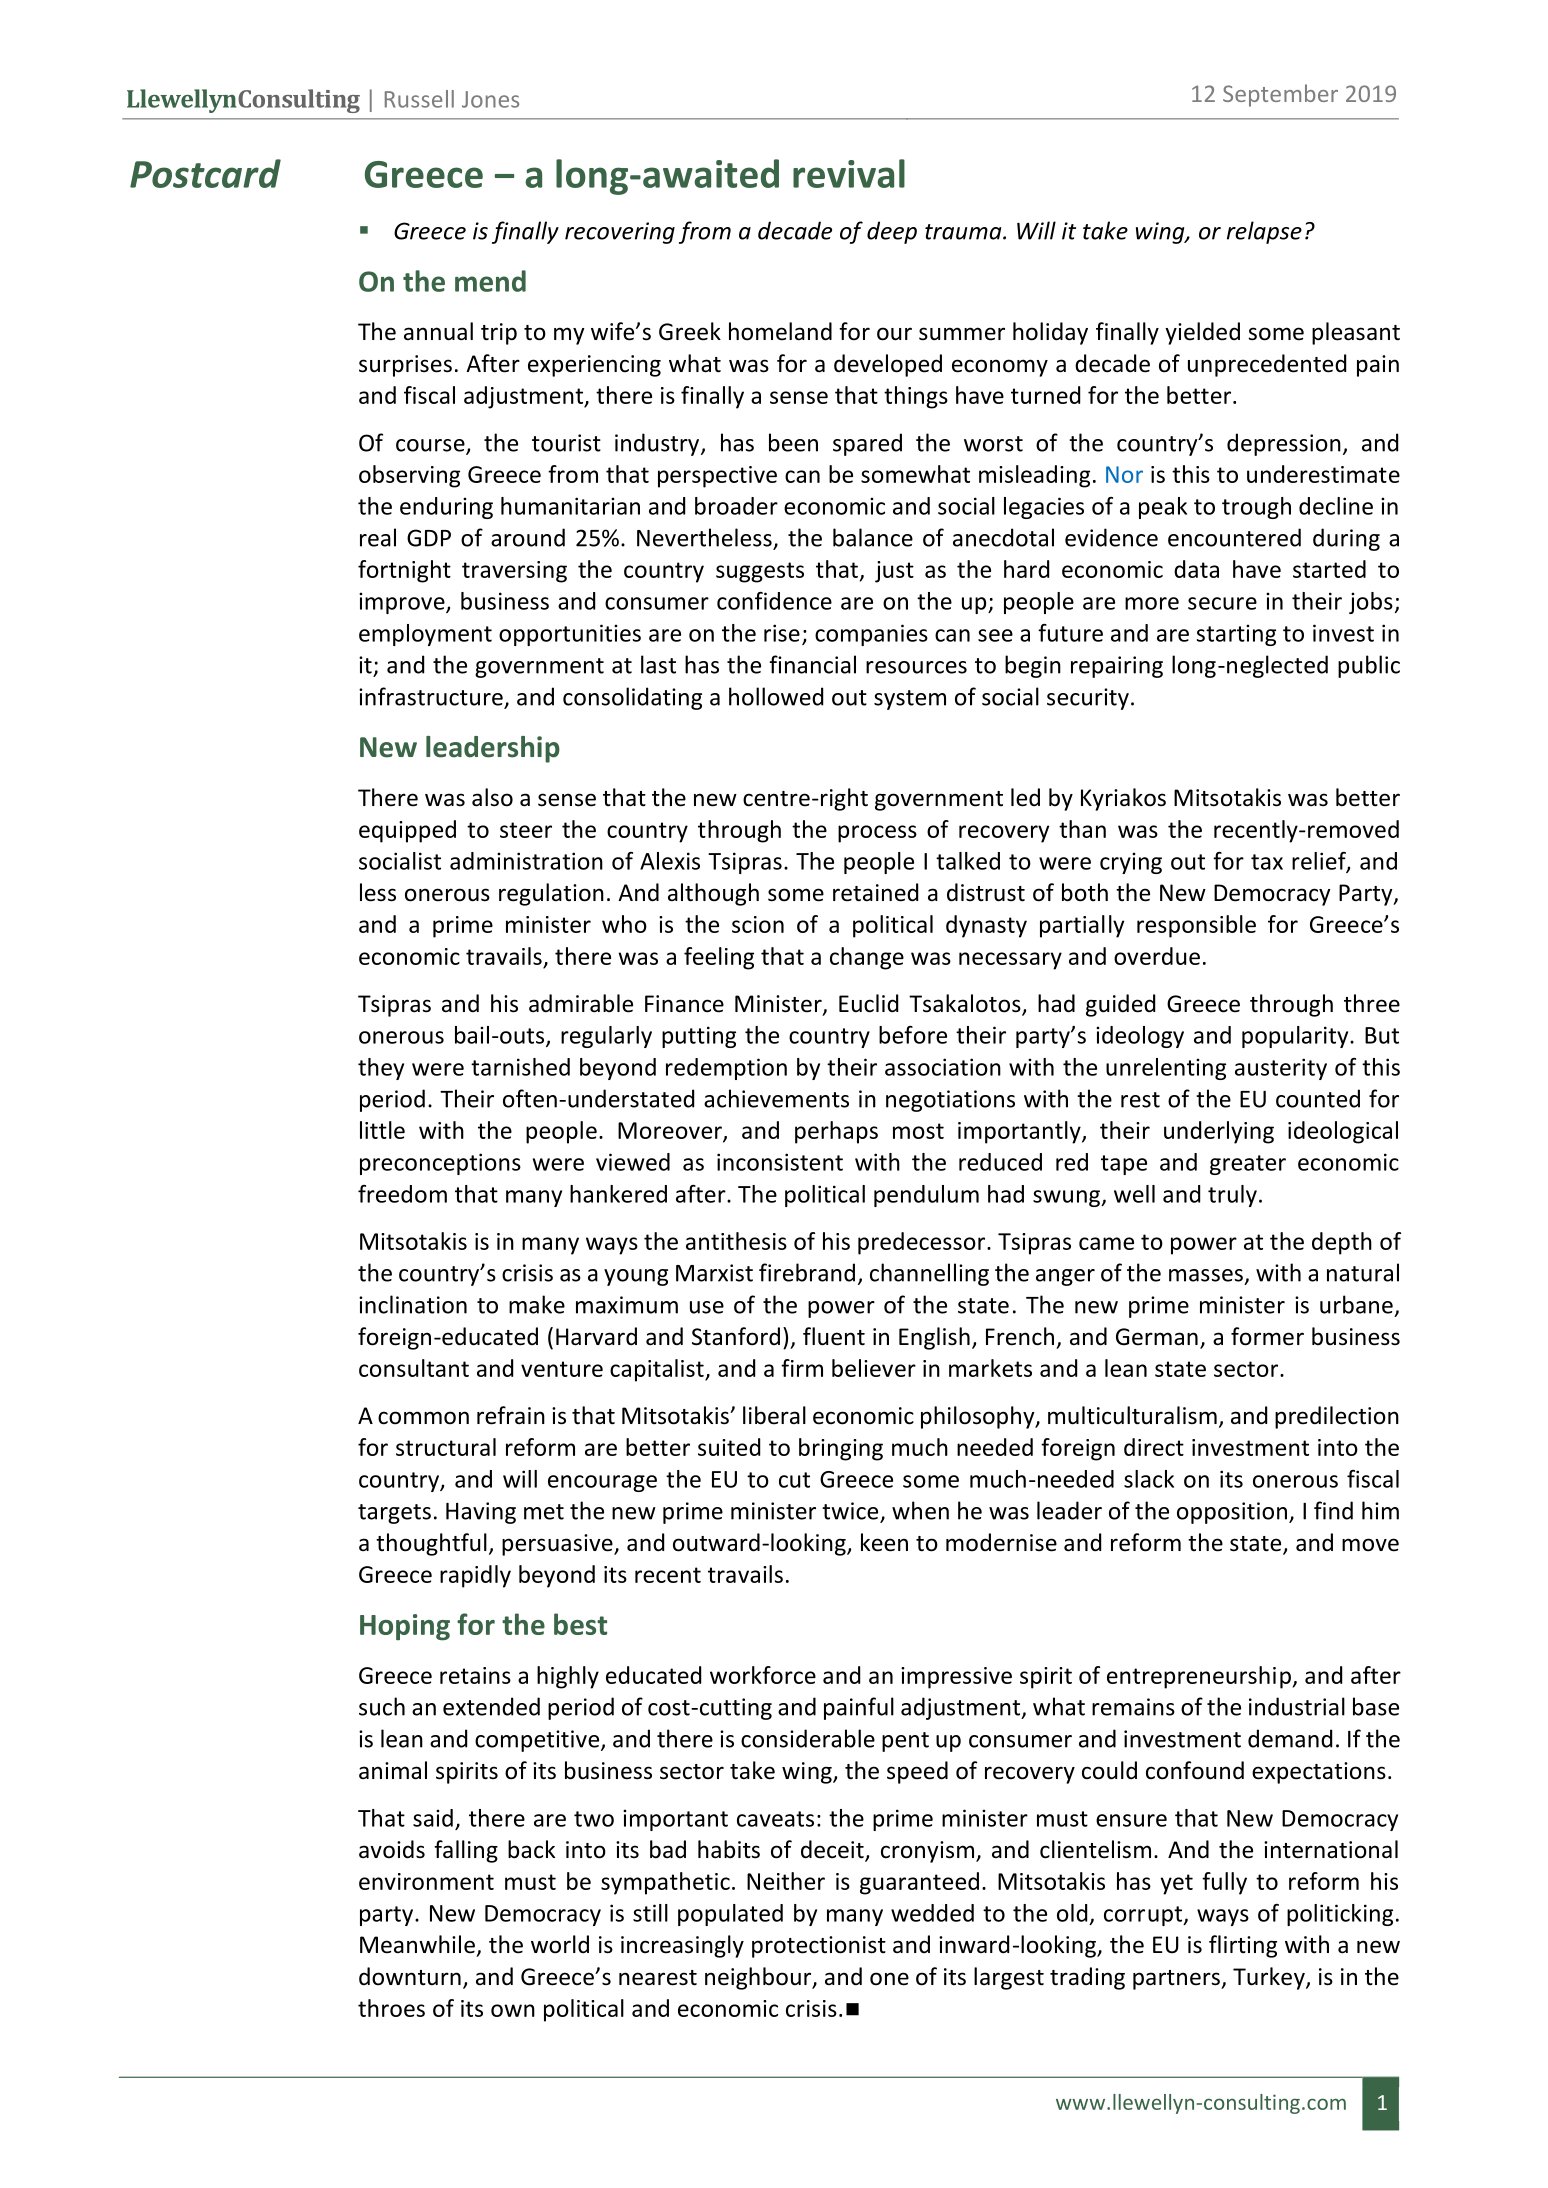 This screenshot has width=1548, height=2188. I want to click on flirting, so click(1243, 1946).
